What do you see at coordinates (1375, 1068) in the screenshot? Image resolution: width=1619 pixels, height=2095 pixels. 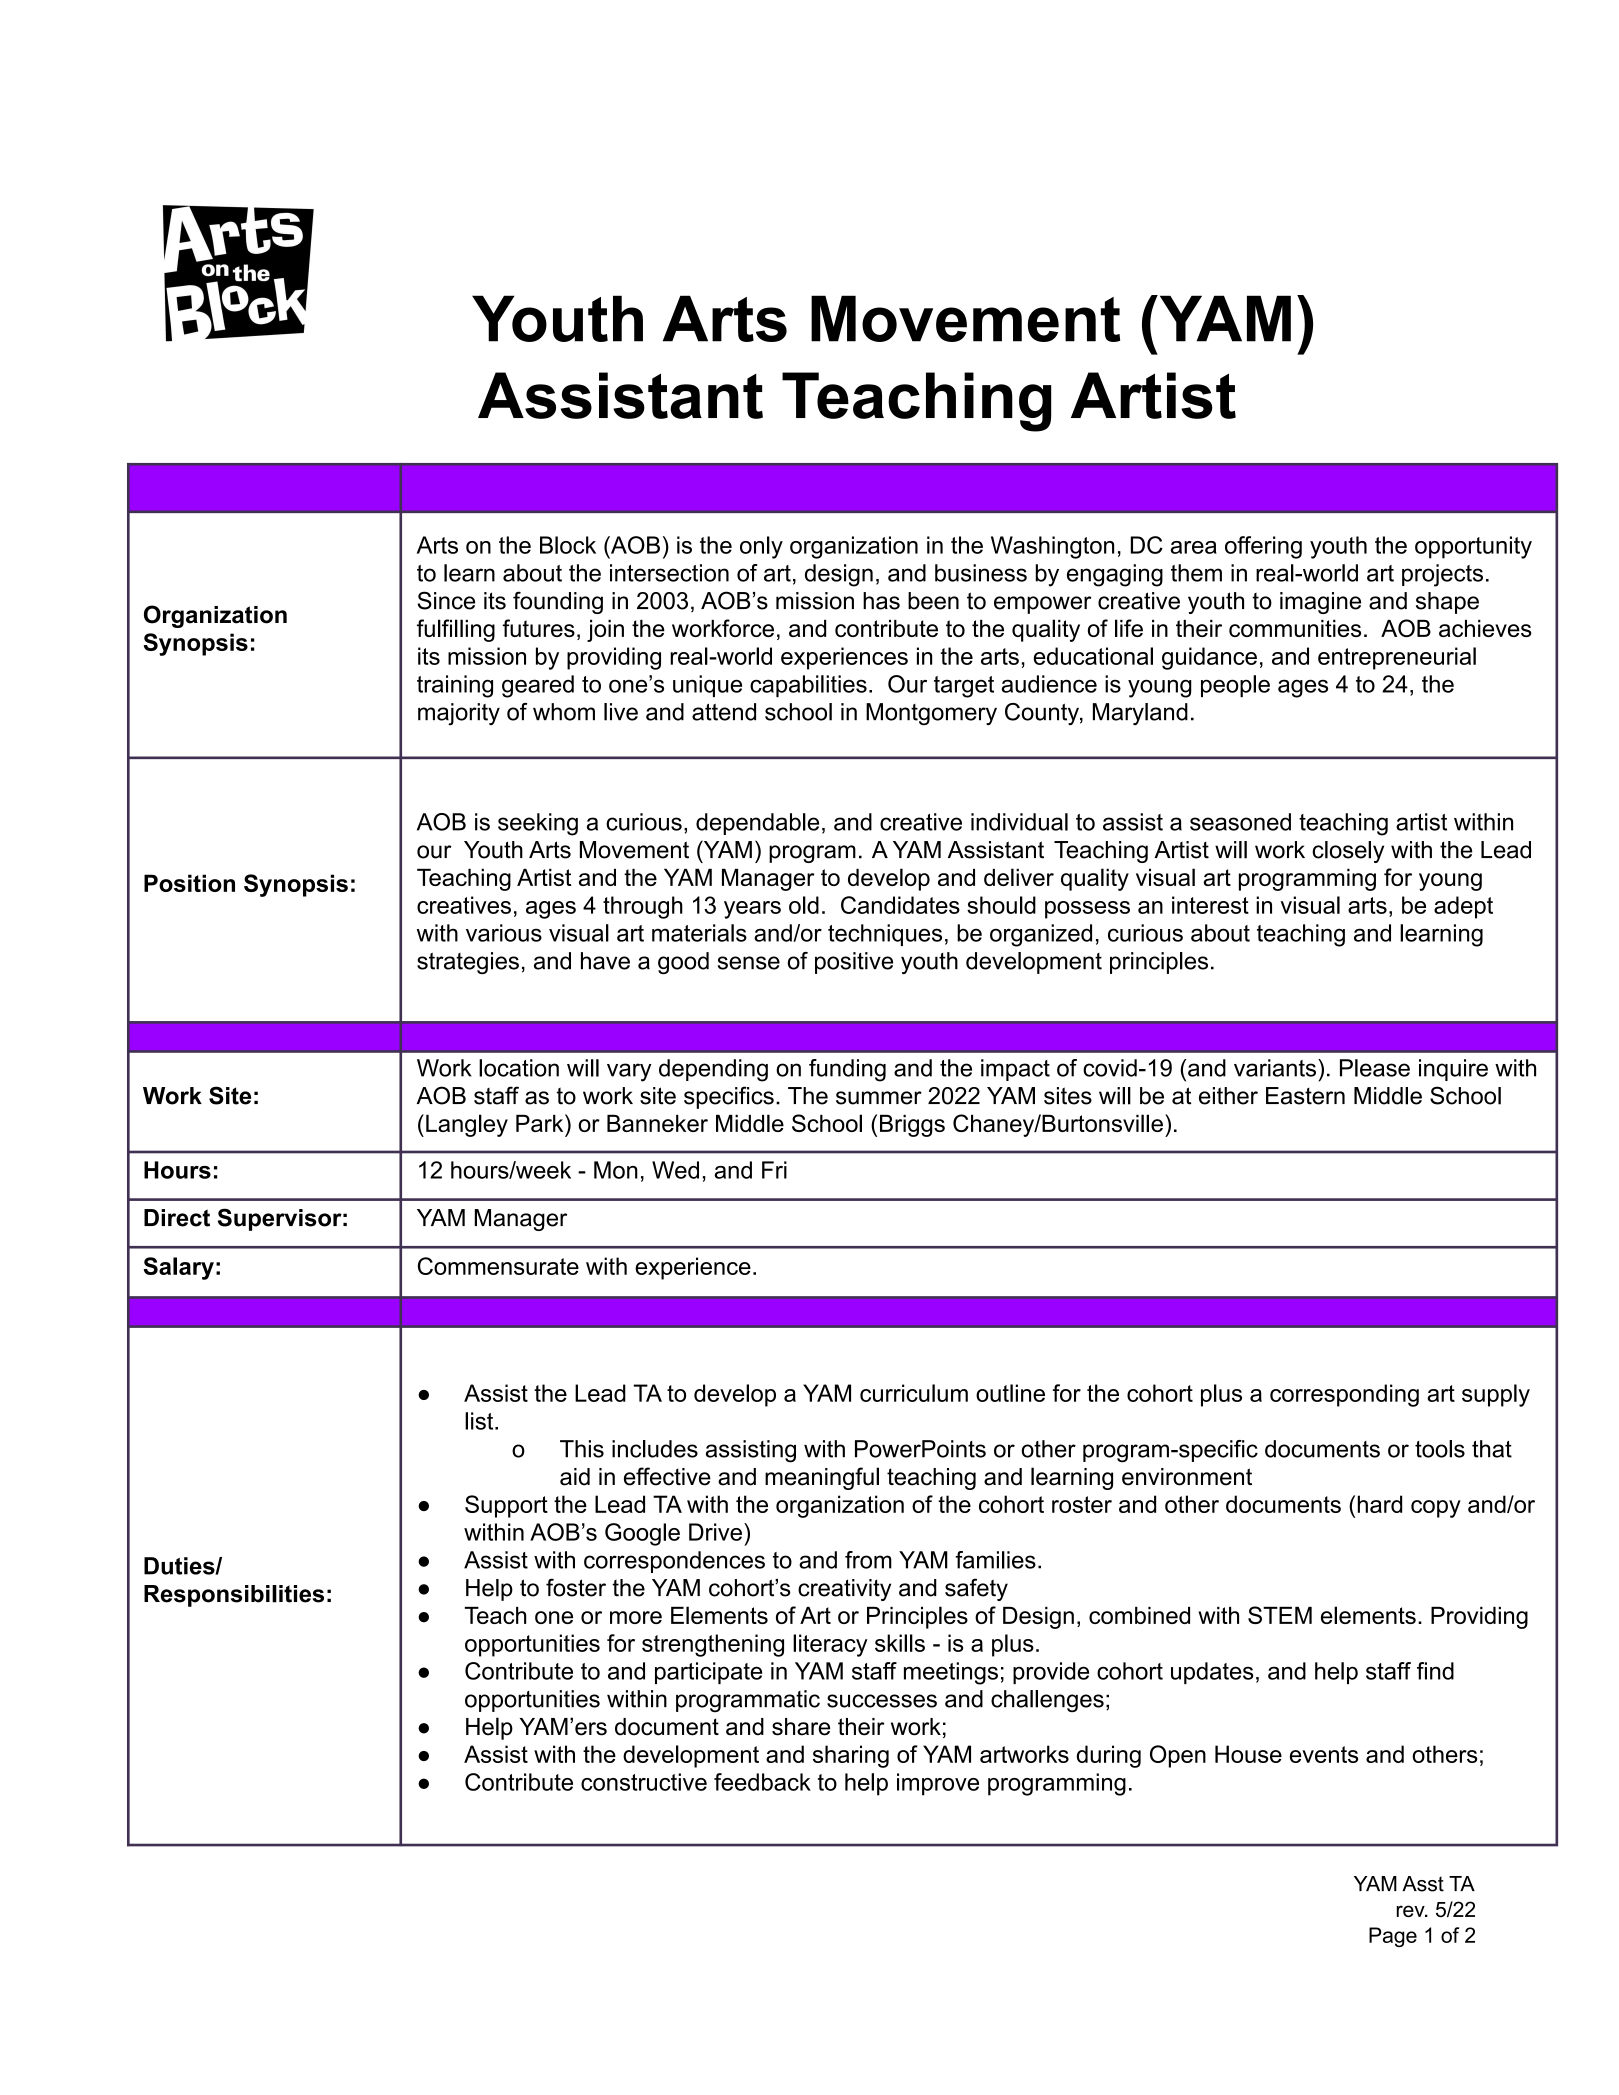 I see `Please` at bounding box center [1375, 1068].
